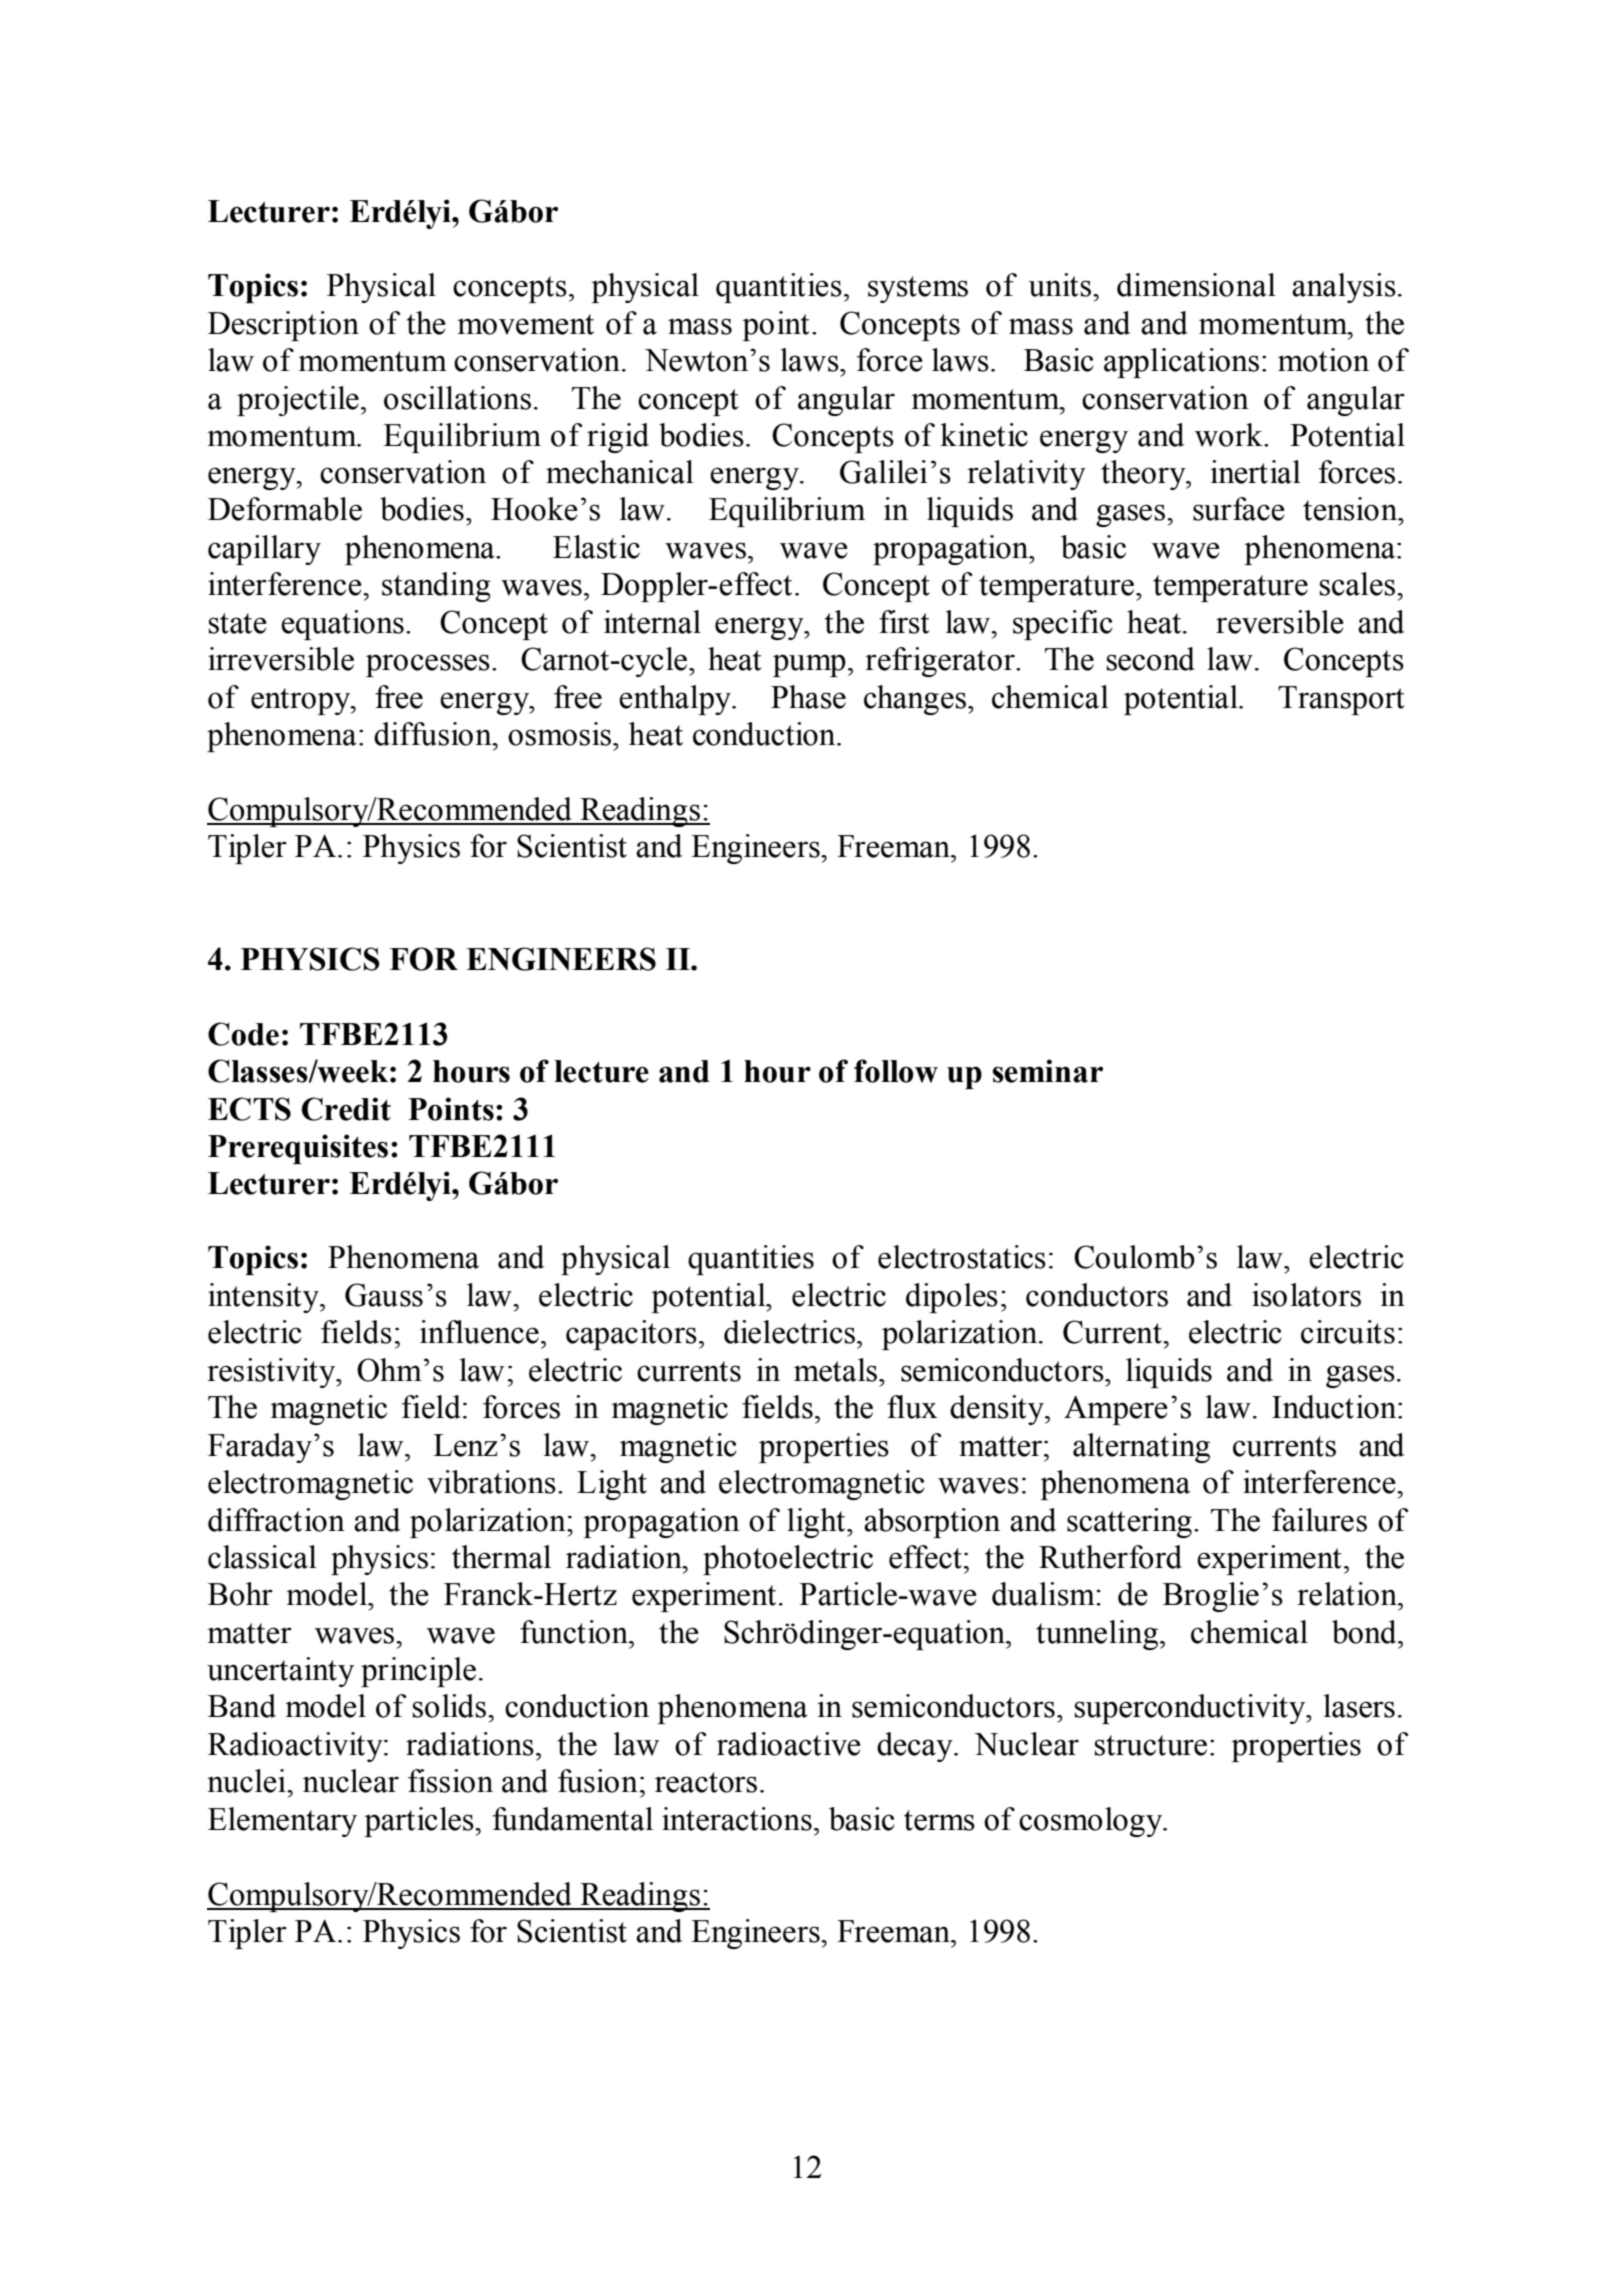  Describe the element at coordinates (1181, 363) in the image. I see `applications` at that location.
